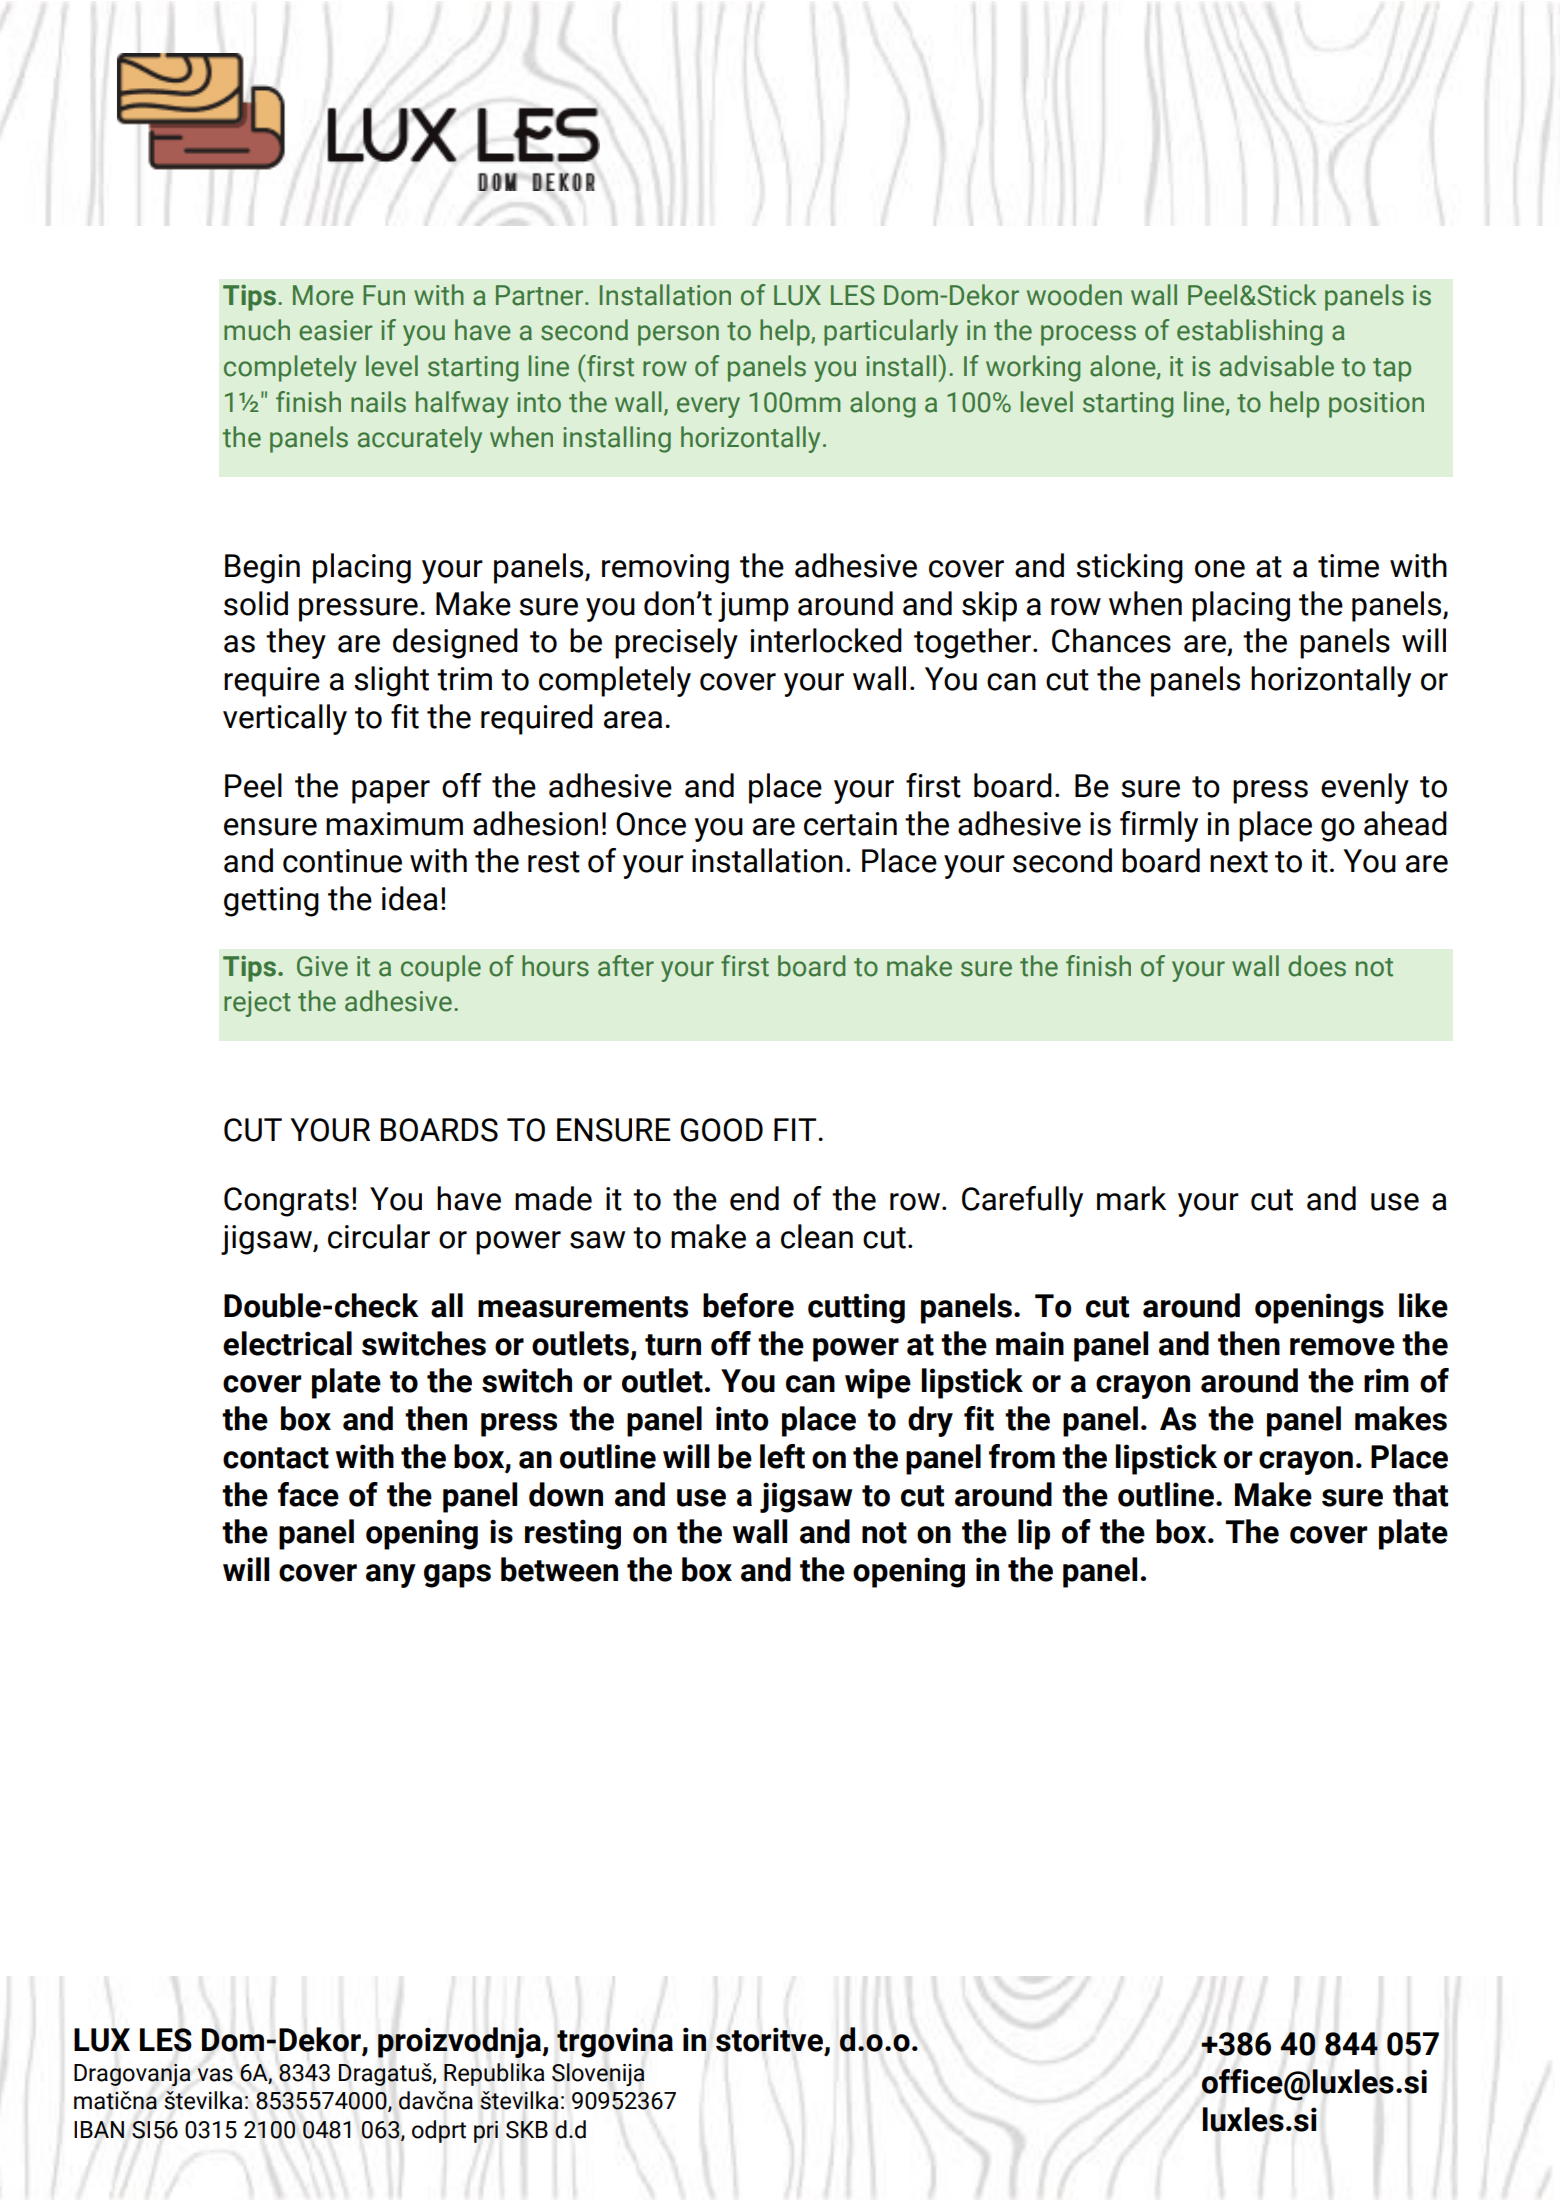  I want to click on between, so click(559, 1569).
